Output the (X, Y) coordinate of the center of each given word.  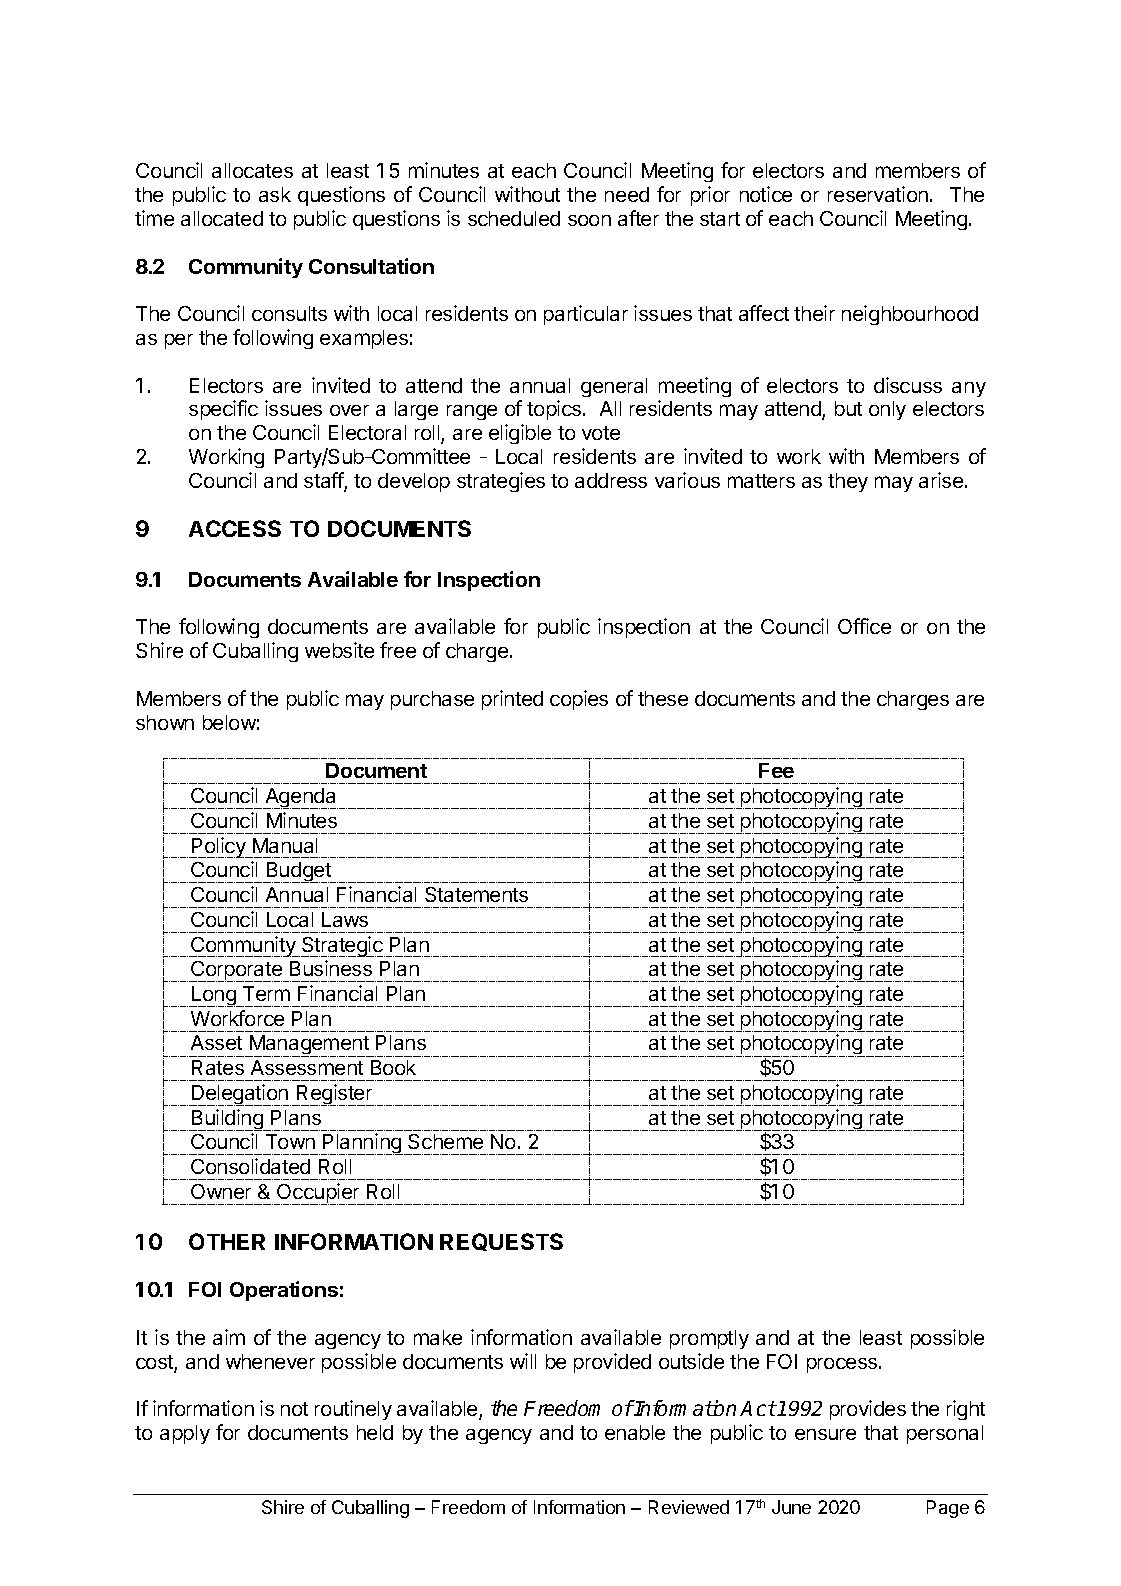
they (848, 482)
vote (601, 433)
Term (266, 993)
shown (165, 722)
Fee (776, 770)
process (843, 1365)
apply (185, 1434)
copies (579, 700)
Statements (476, 894)
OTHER (227, 1241)
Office (864, 626)
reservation (878, 194)
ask (275, 194)
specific (223, 410)
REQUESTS (501, 1242)
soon (589, 220)
